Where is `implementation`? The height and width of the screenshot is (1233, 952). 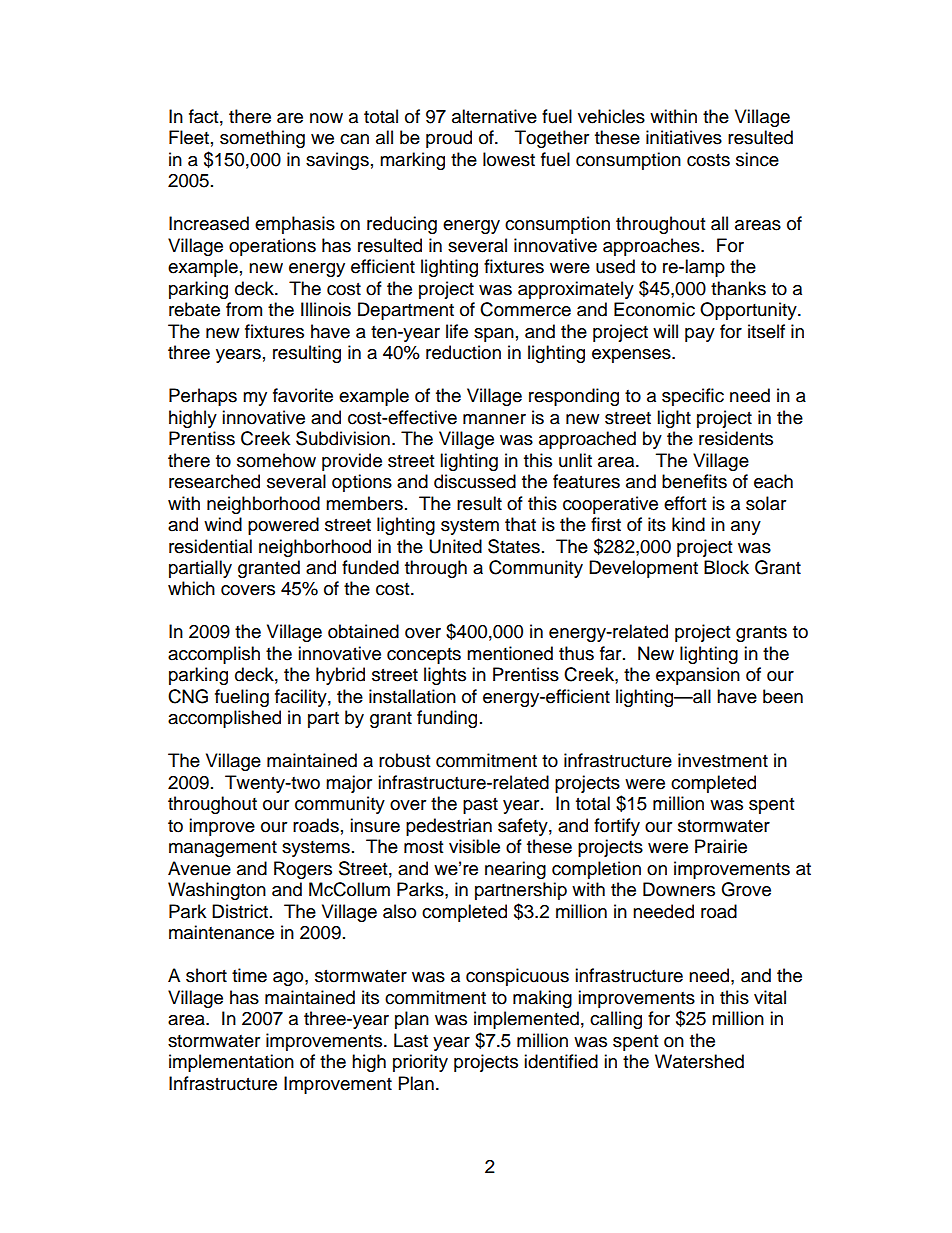
implementation is located at coordinates (231, 1063).
